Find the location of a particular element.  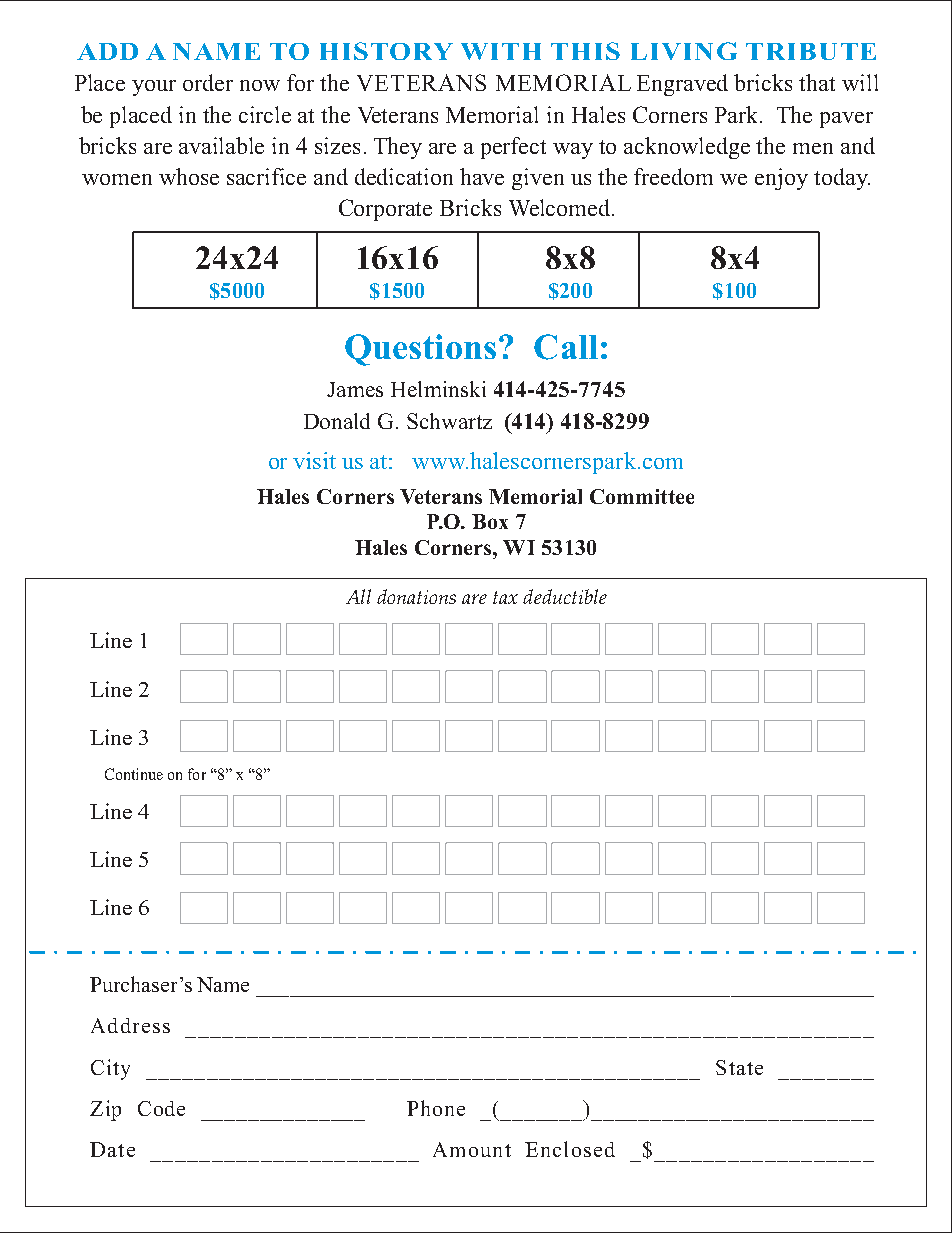

Code is located at coordinates (161, 1108).
